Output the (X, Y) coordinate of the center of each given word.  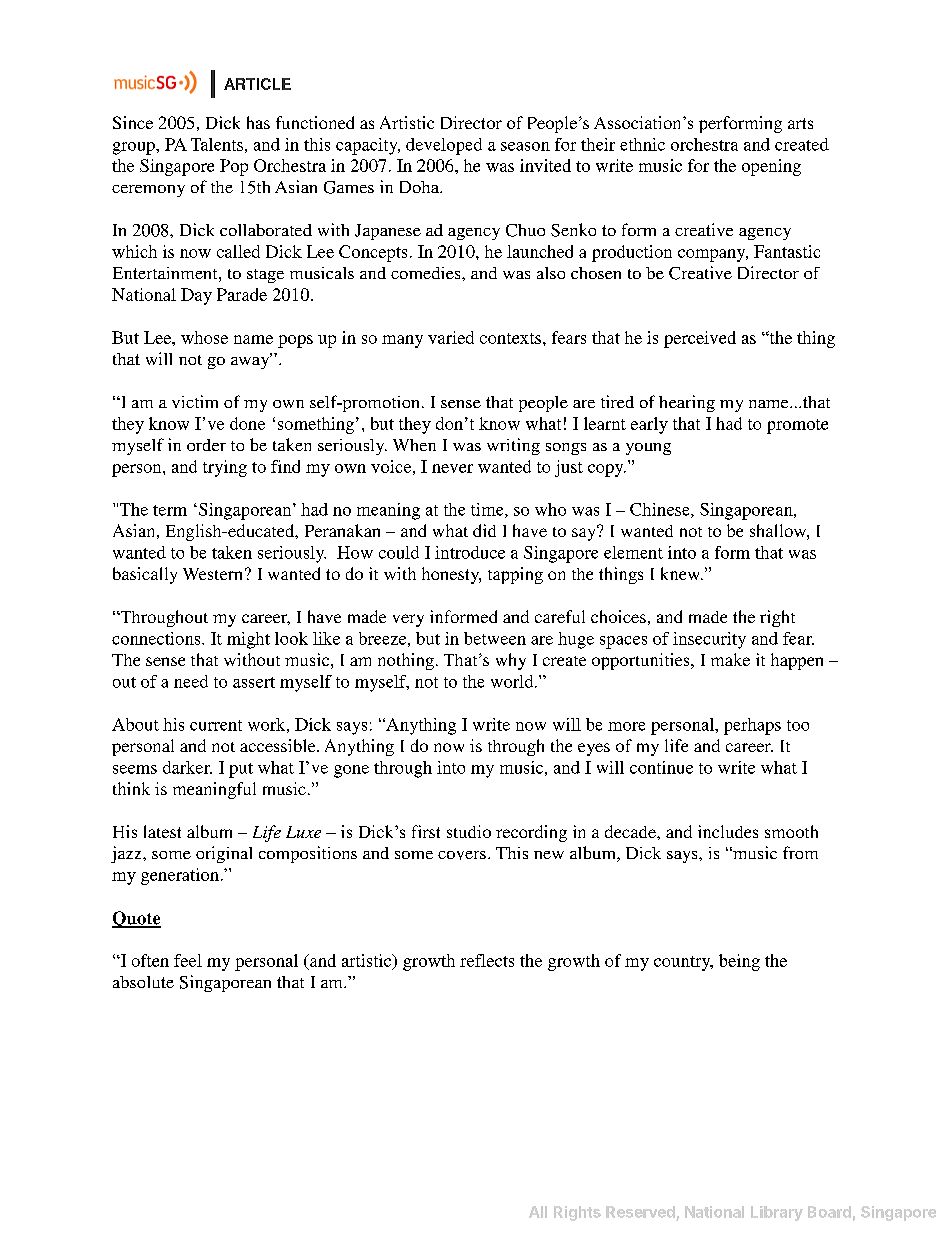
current (216, 725)
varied (451, 337)
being (739, 962)
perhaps (752, 726)
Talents (217, 144)
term (170, 510)
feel (188, 960)
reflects (487, 960)
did (484, 530)
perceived (700, 339)
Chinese (661, 510)
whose (204, 337)
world (513, 681)
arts (800, 123)
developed (444, 146)
